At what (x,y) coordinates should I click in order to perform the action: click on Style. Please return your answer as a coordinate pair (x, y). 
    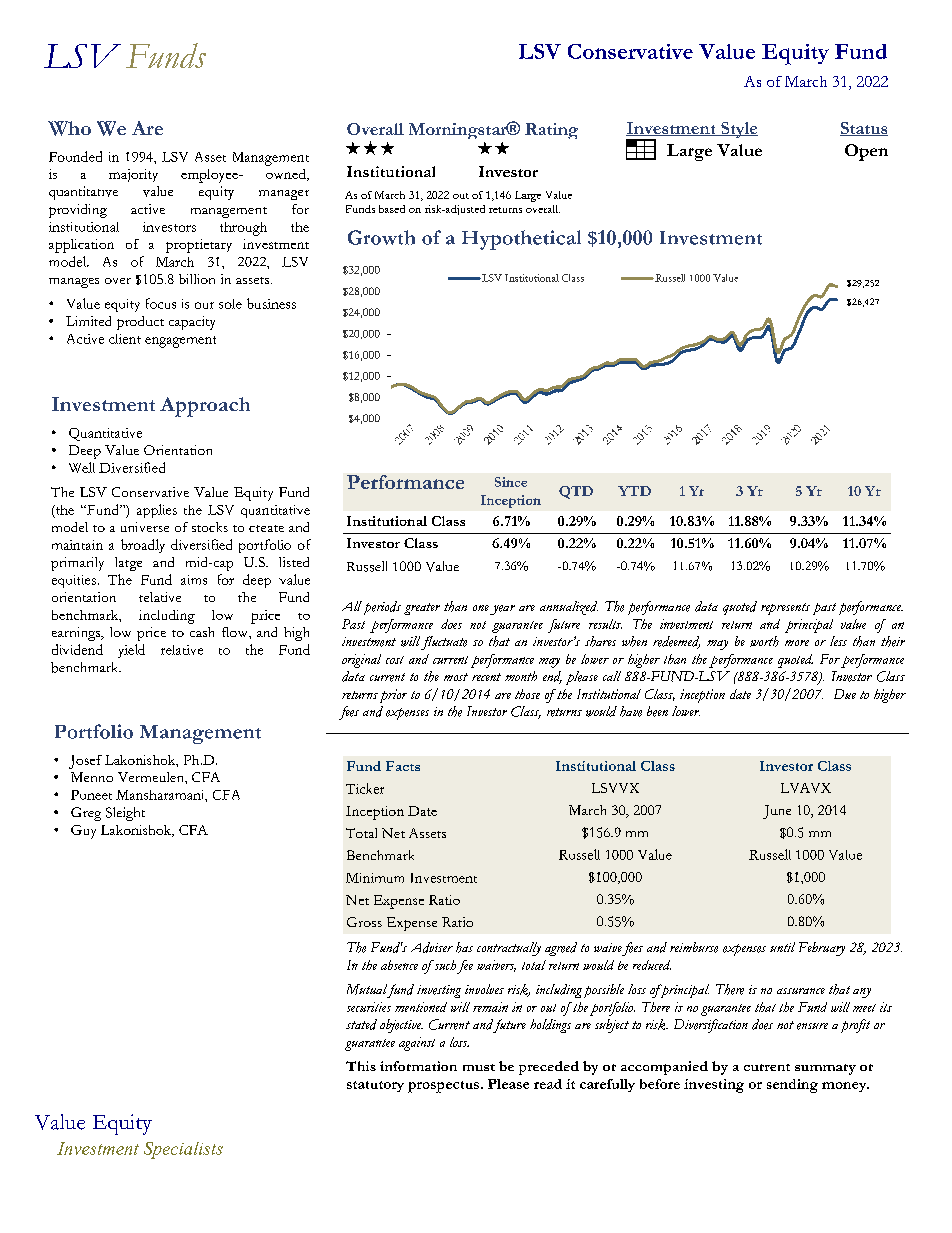
    Looking at the image, I should click on (738, 130).
